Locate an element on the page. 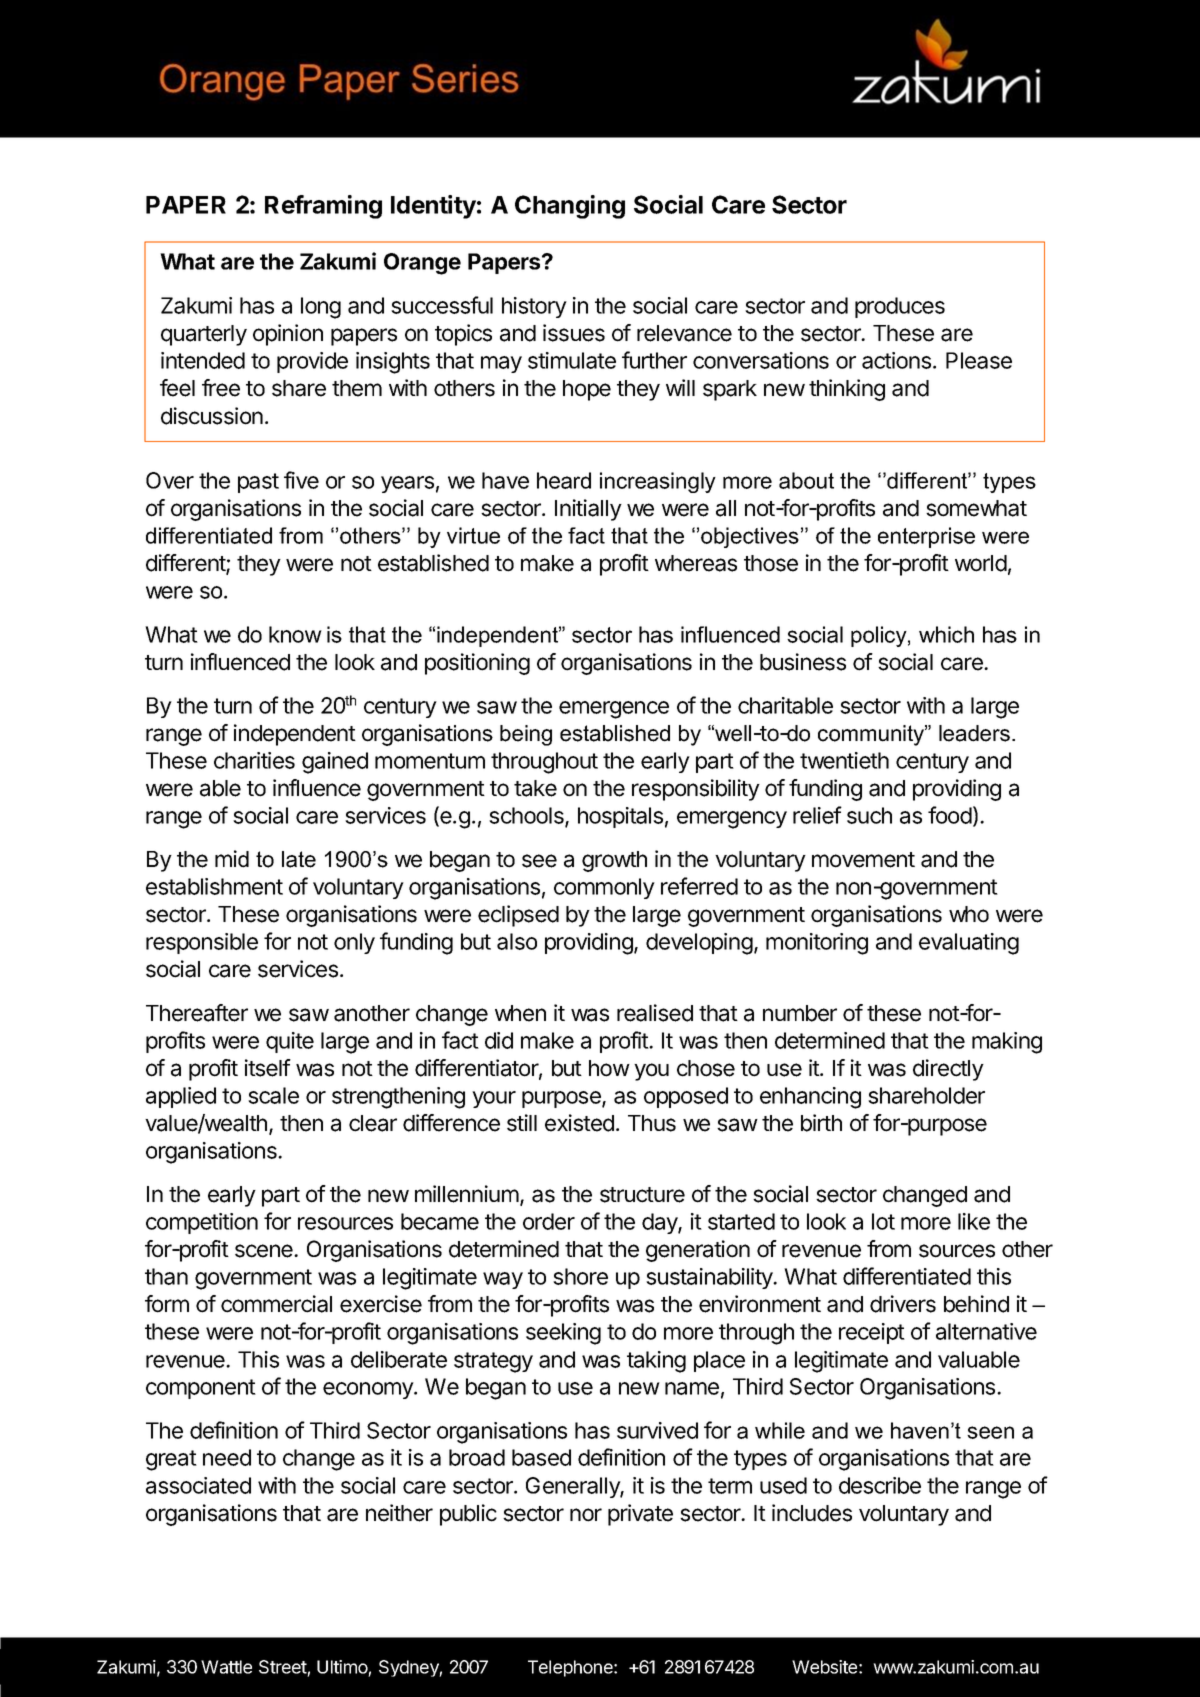 The image size is (1200, 1697). nor is located at coordinates (586, 1515).
